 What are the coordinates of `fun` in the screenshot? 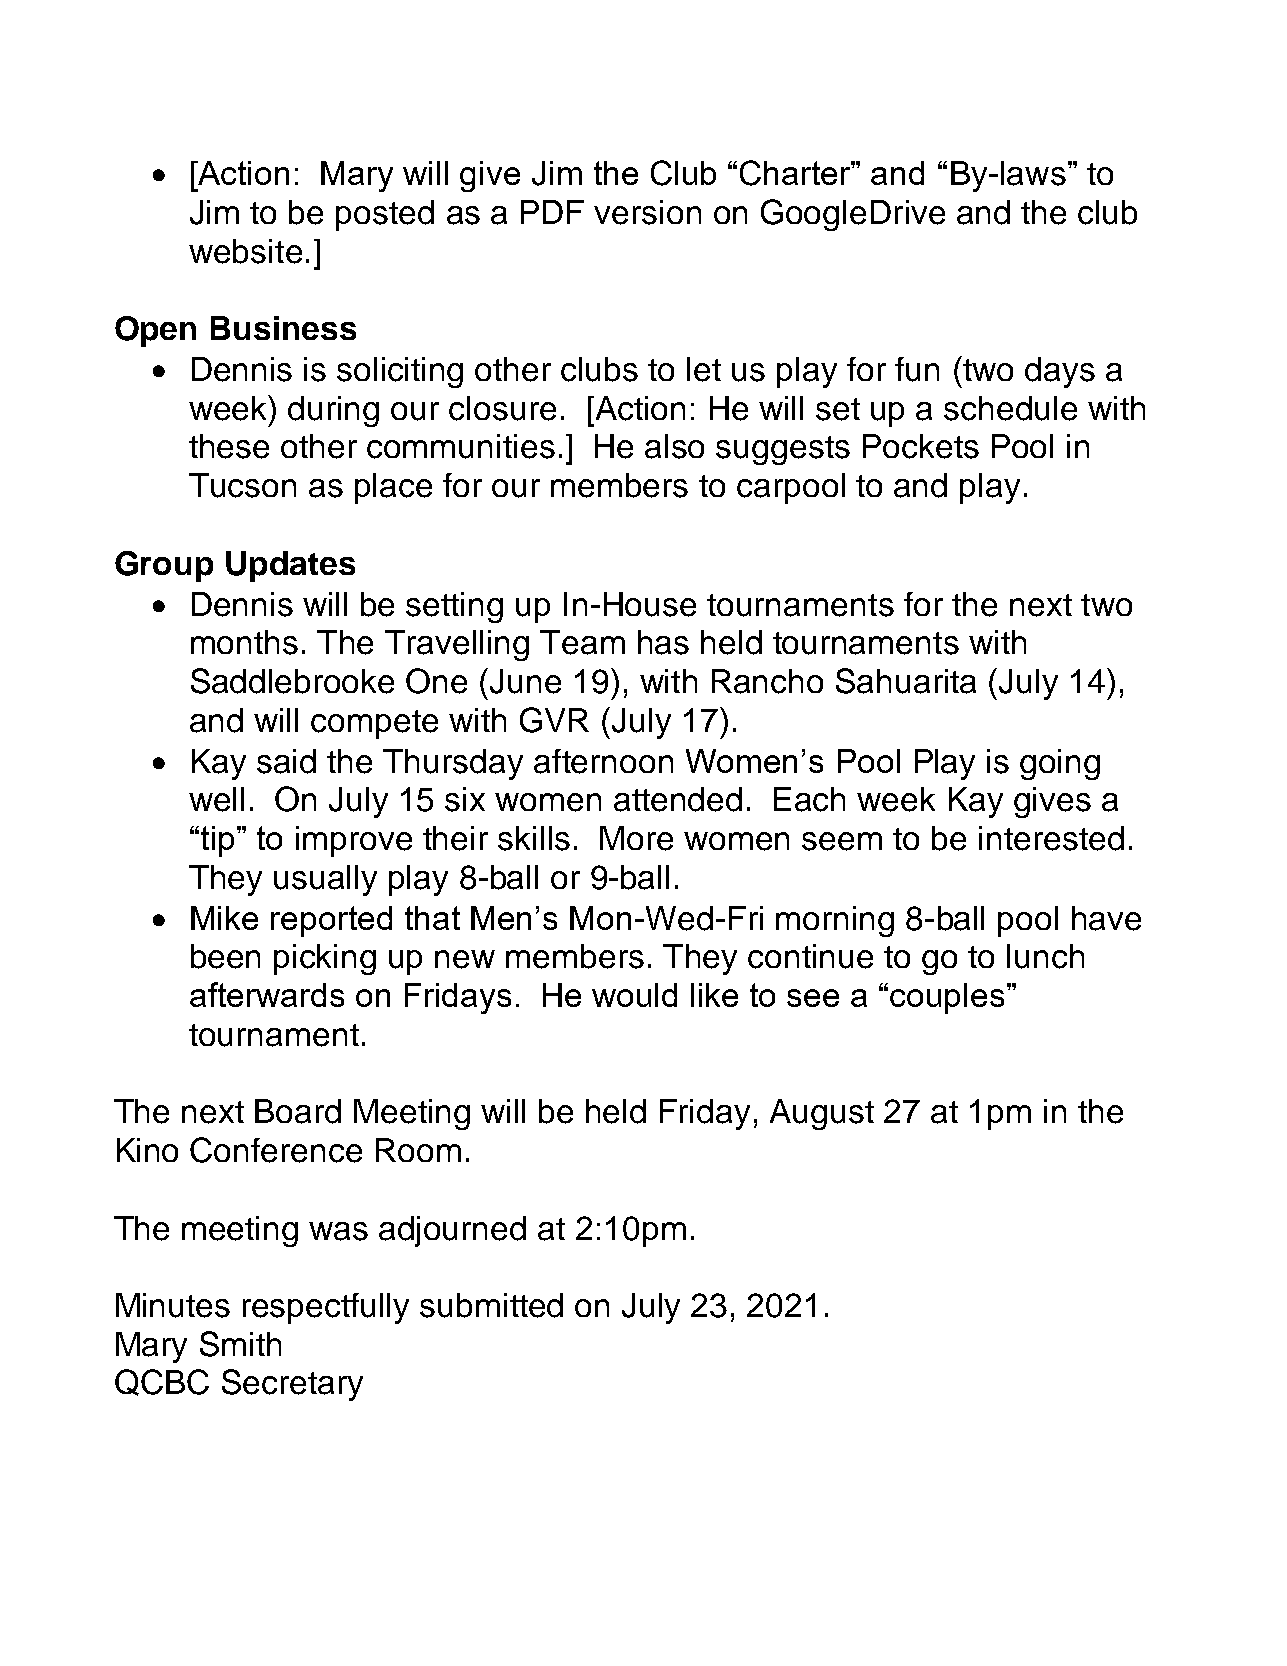 It's located at (917, 369).
